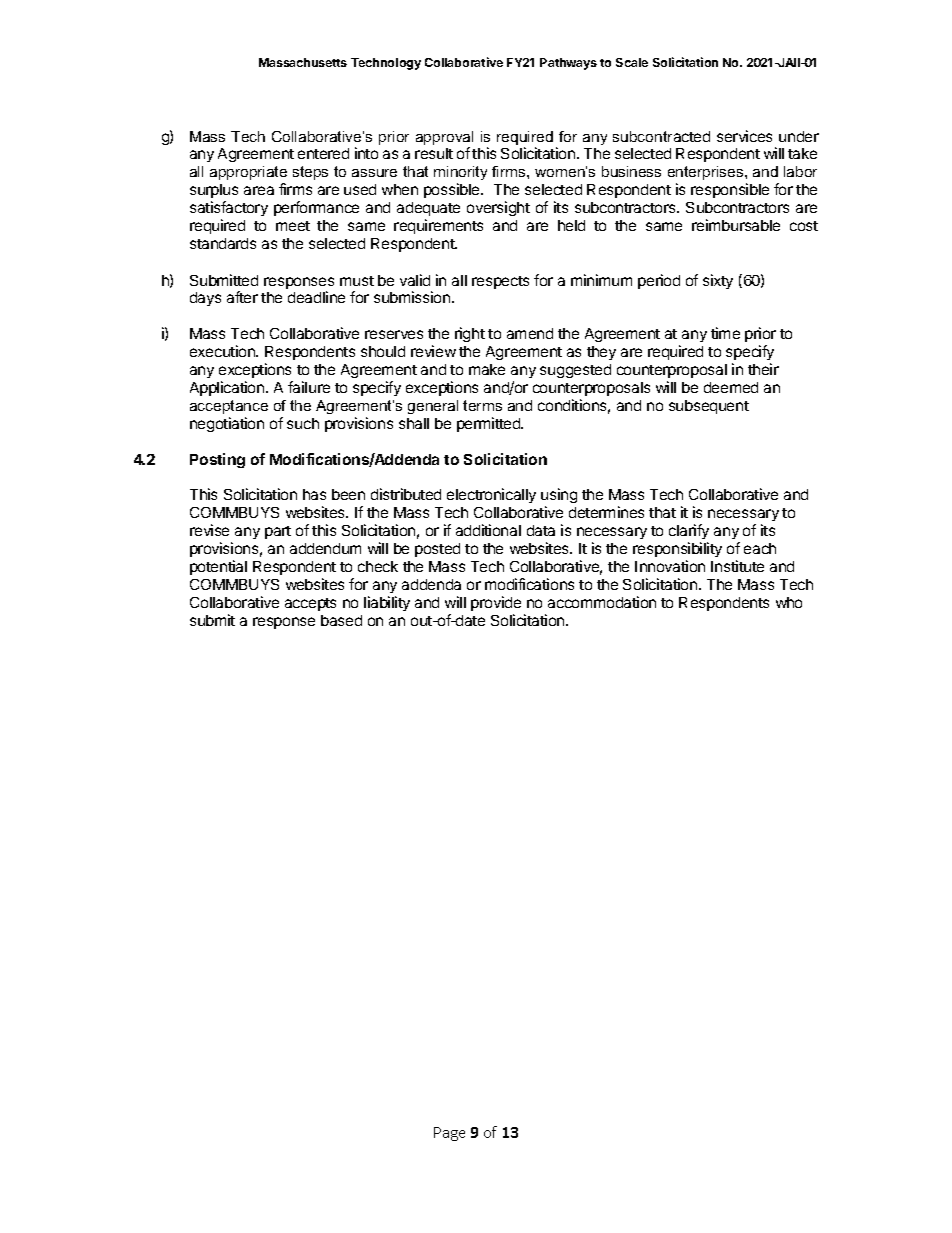 This image has width=952, height=1233. Describe the element at coordinates (449, 1134) in the image. I see `Page` at that location.
